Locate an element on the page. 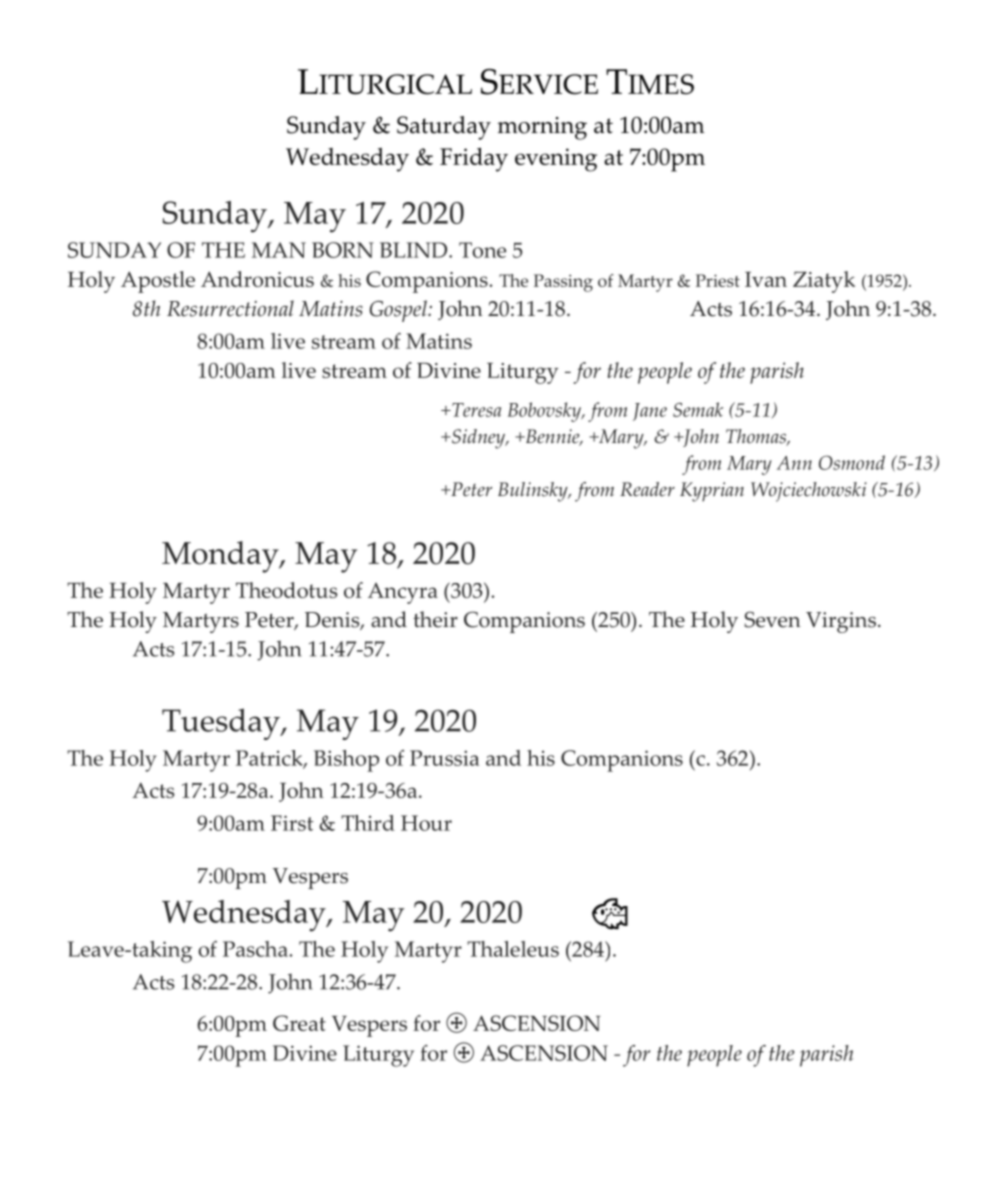  Monday is located at coordinates (221, 557).
